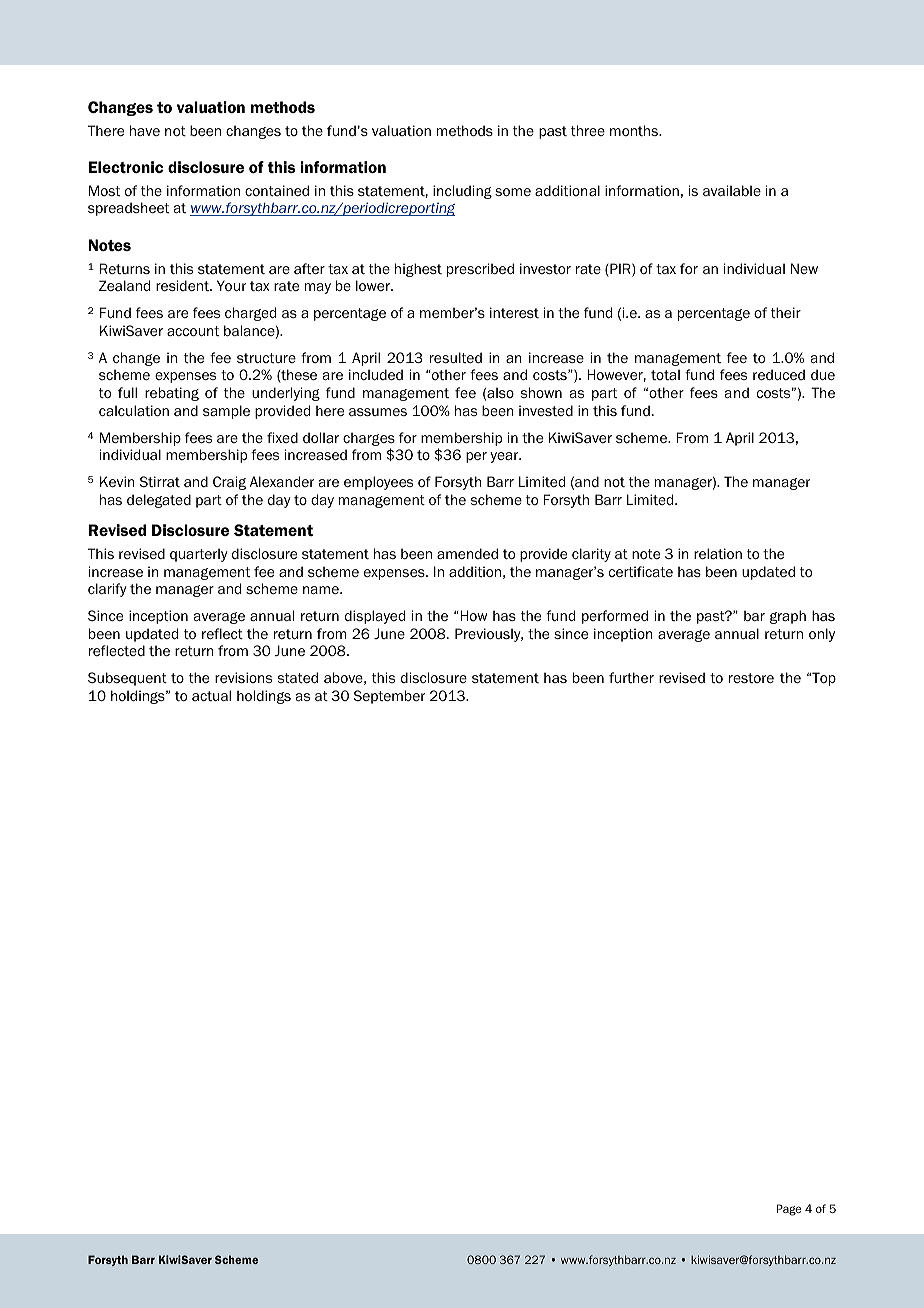 The width and height of the image is (924, 1308). Describe the element at coordinates (779, 374) in the image. I see `reduced` at that location.
